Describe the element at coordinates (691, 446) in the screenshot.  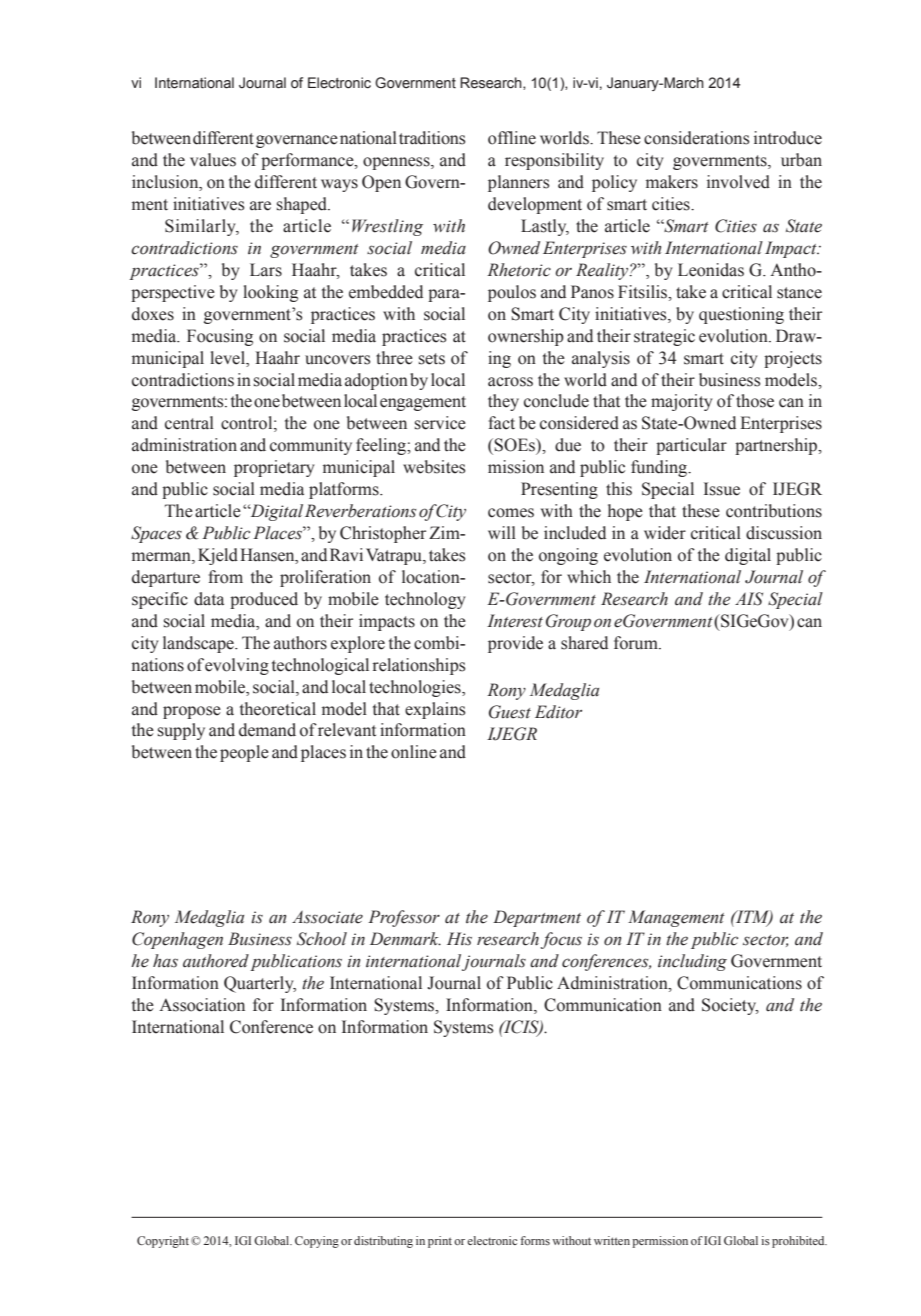
I see `particular` at that location.
